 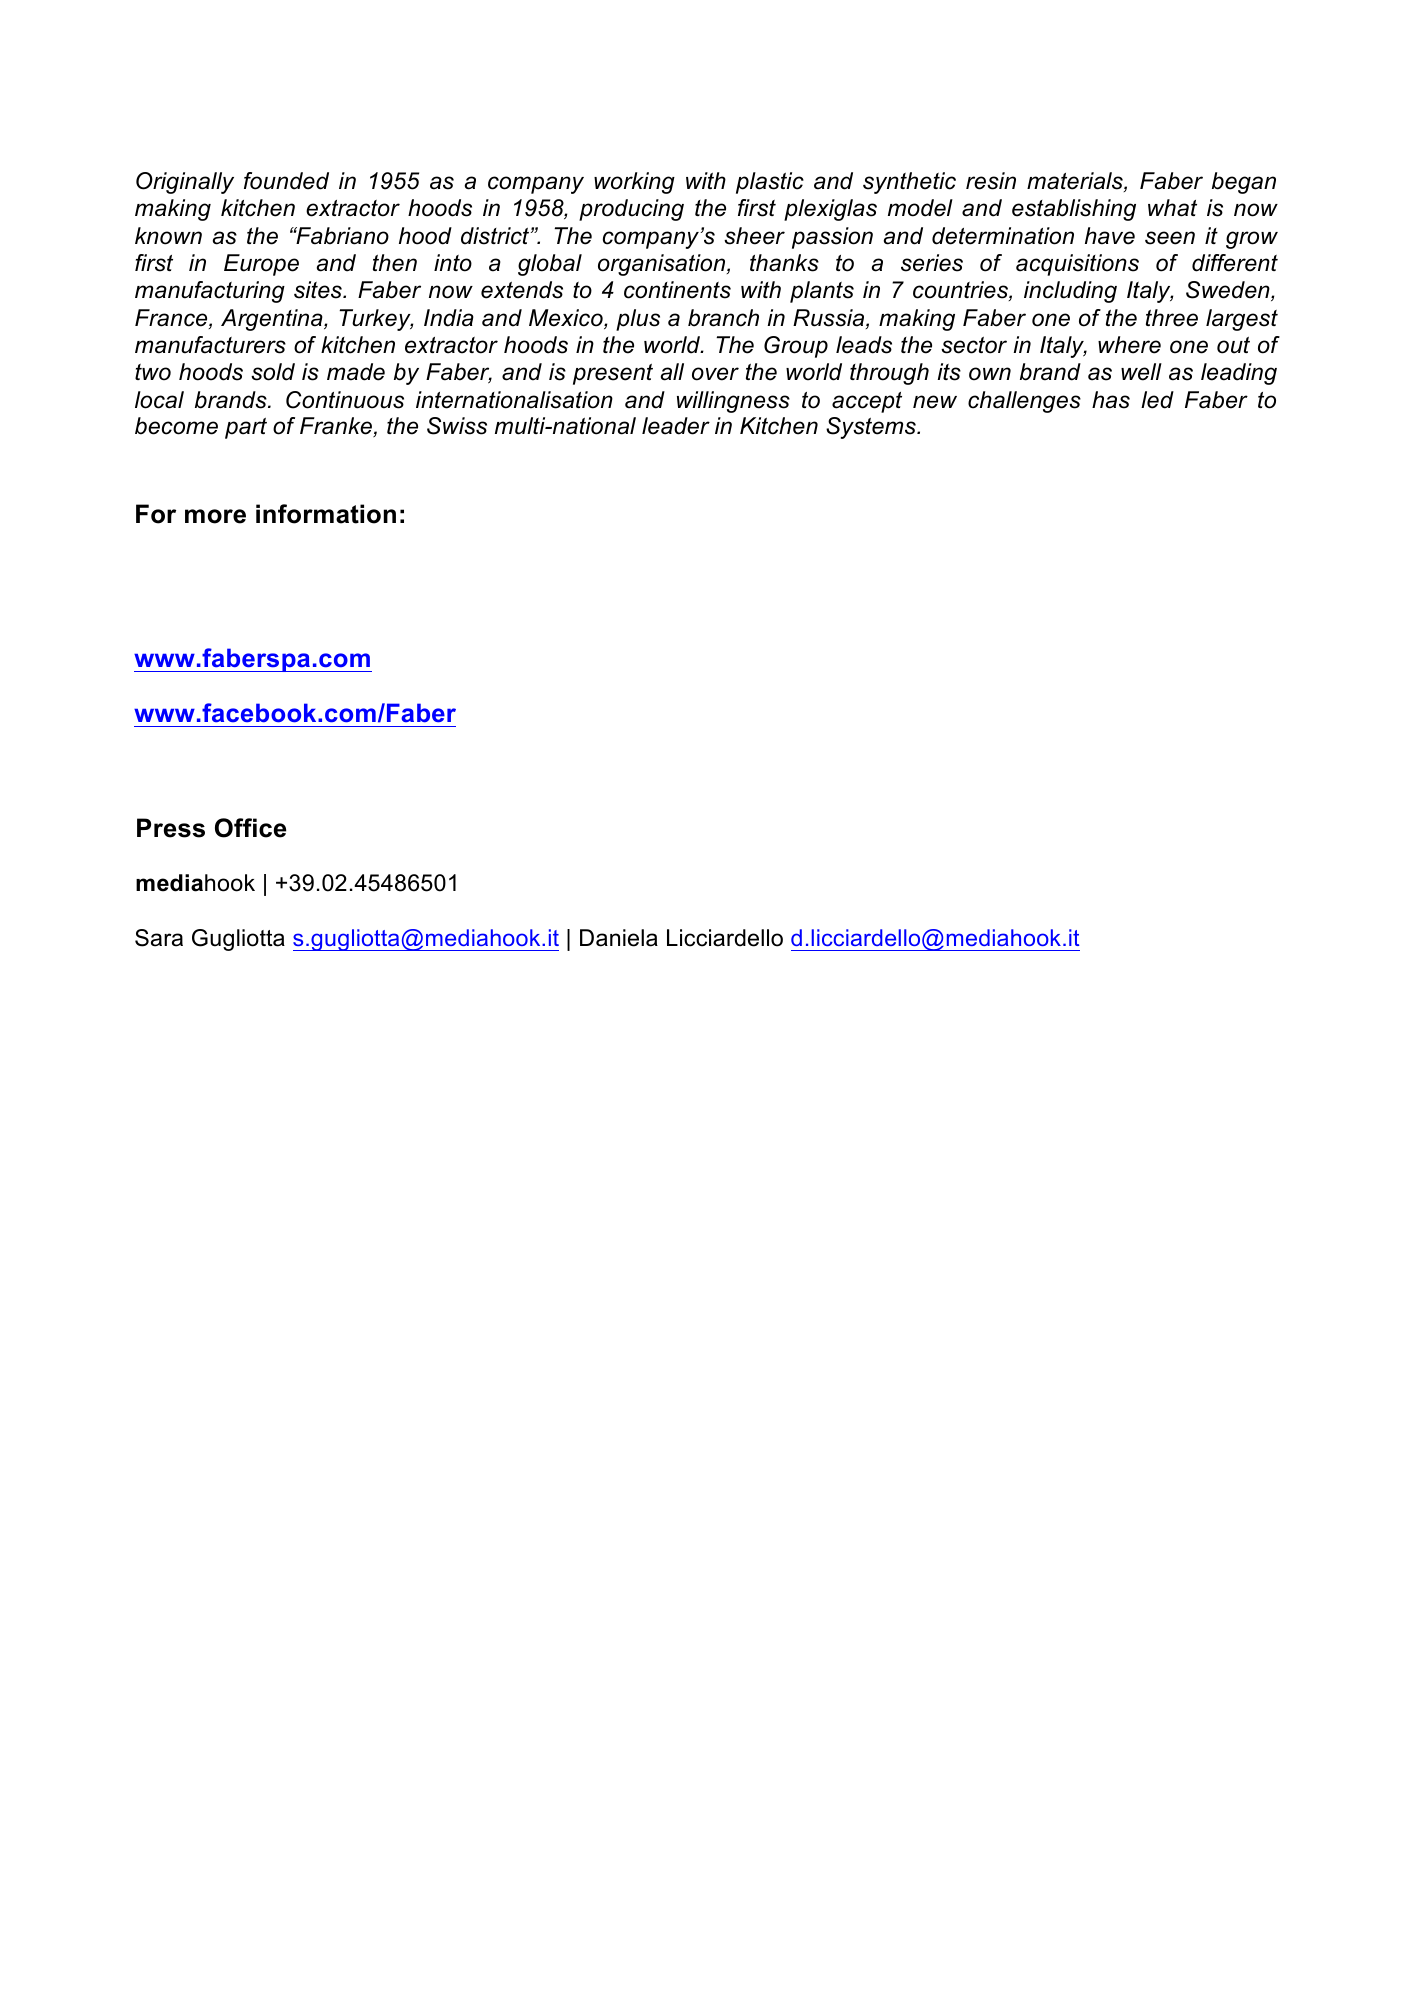 I want to click on over, so click(x=715, y=374).
